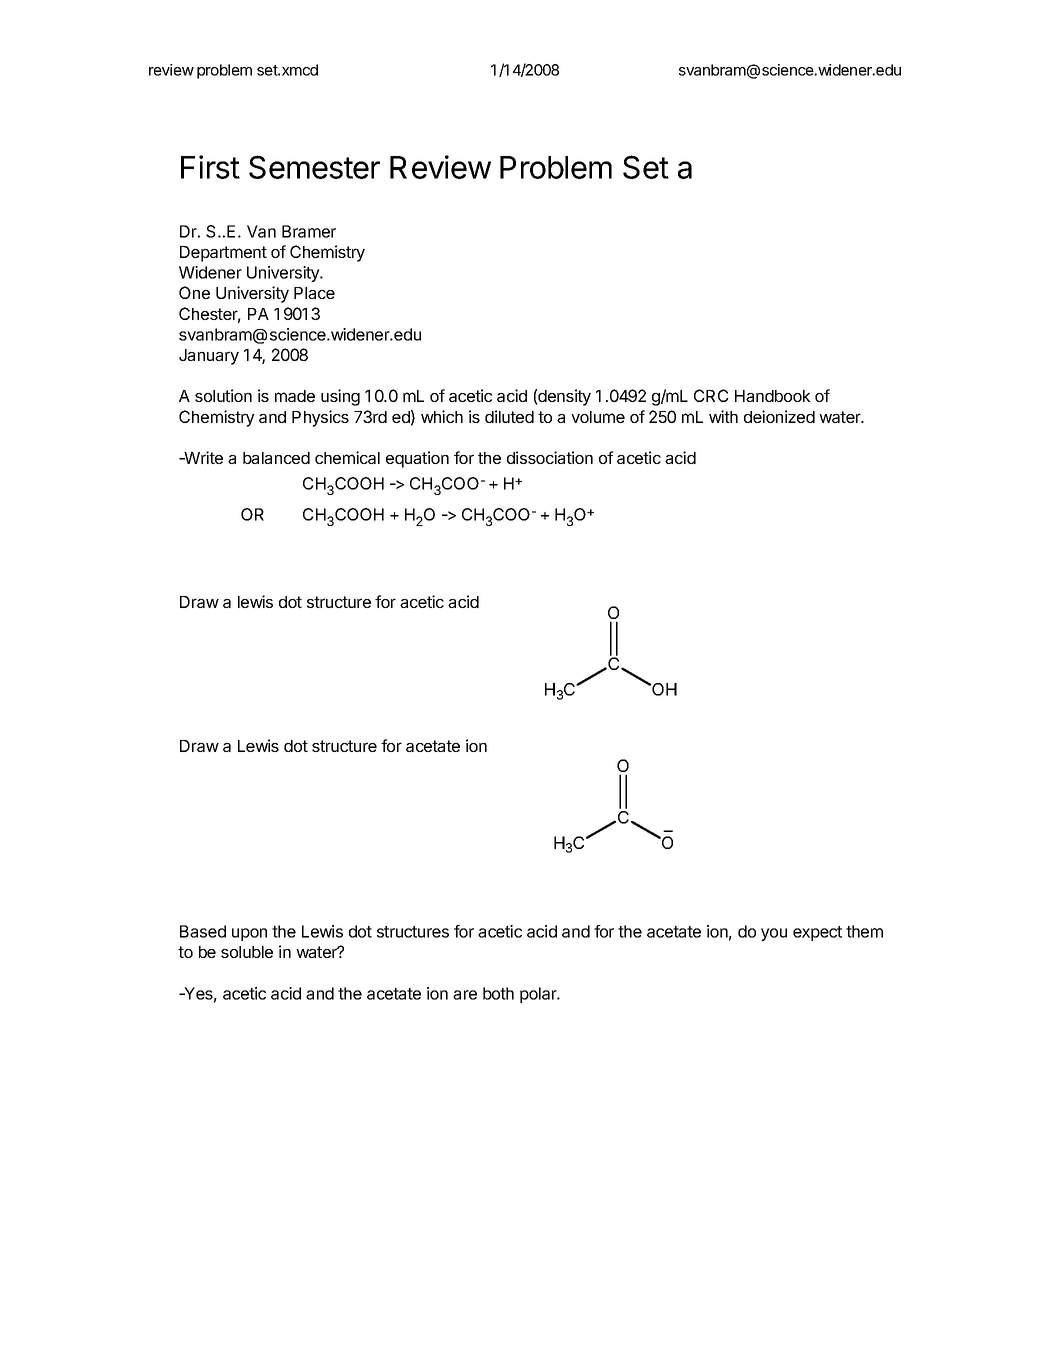  What do you see at coordinates (774, 934) in the screenshot?
I see `you` at bounding box center [774, 934].
